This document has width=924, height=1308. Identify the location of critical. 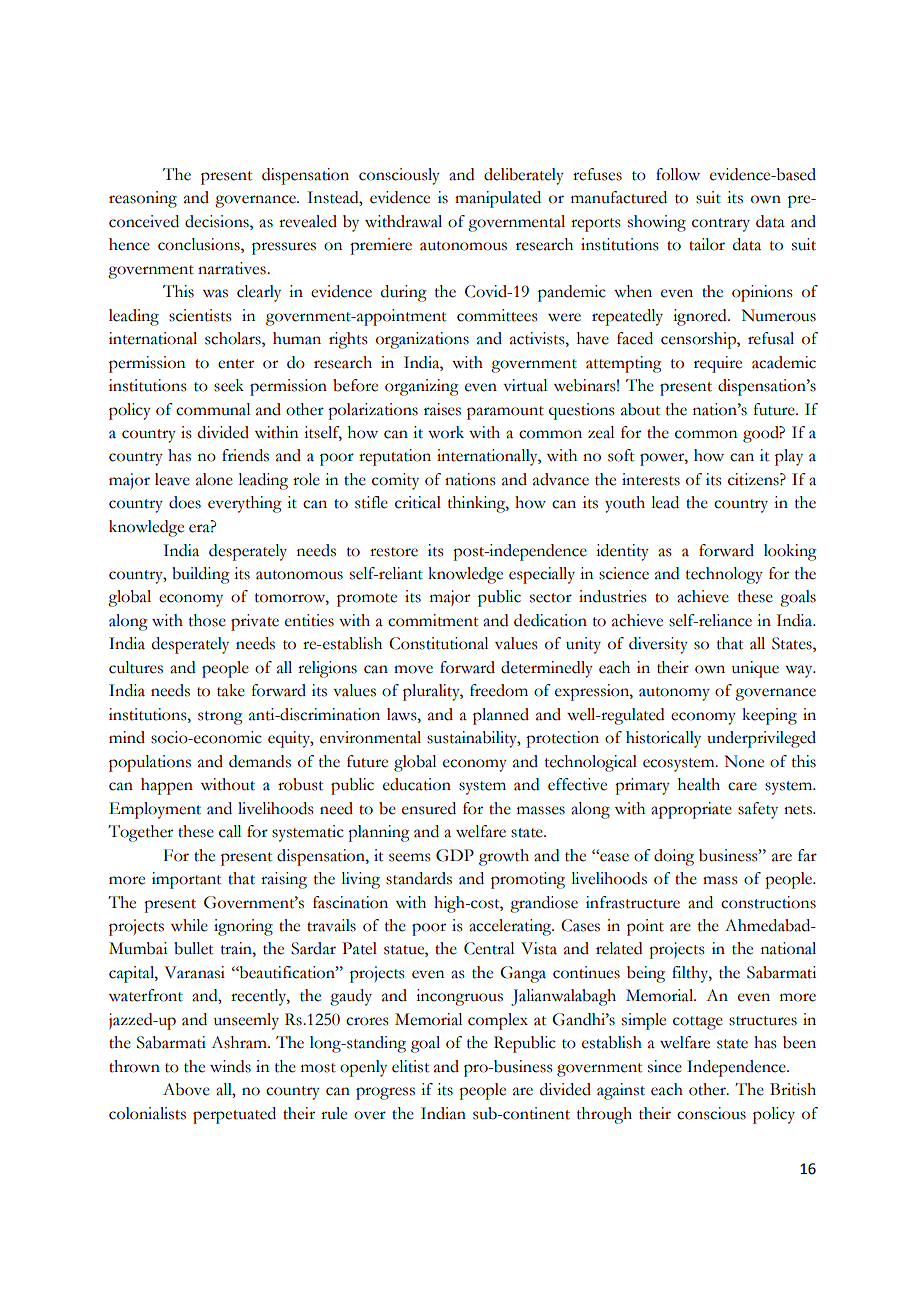
(418, 502).
